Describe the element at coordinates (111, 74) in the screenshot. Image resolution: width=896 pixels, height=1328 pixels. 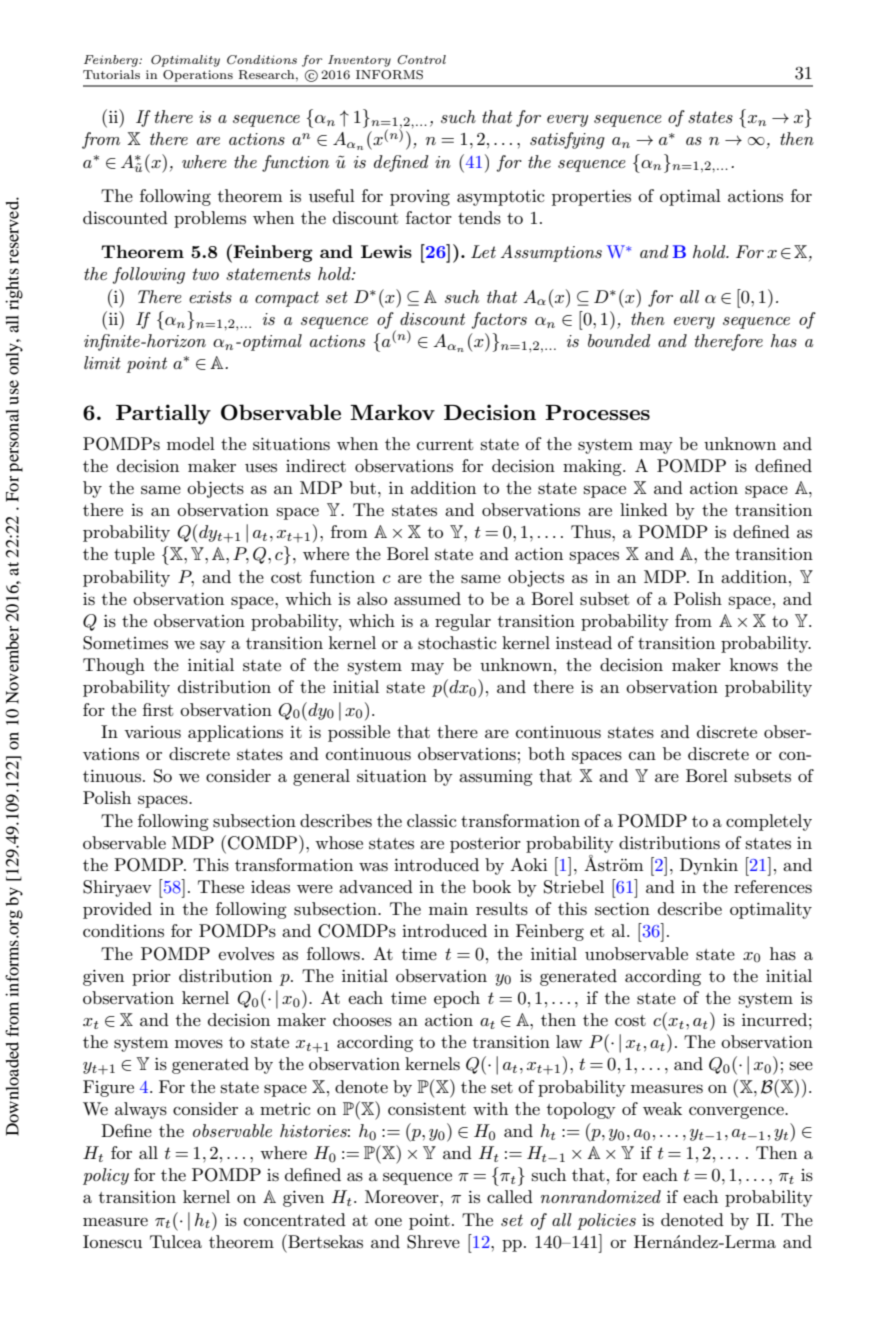
I see `Tutorials` at that location.
